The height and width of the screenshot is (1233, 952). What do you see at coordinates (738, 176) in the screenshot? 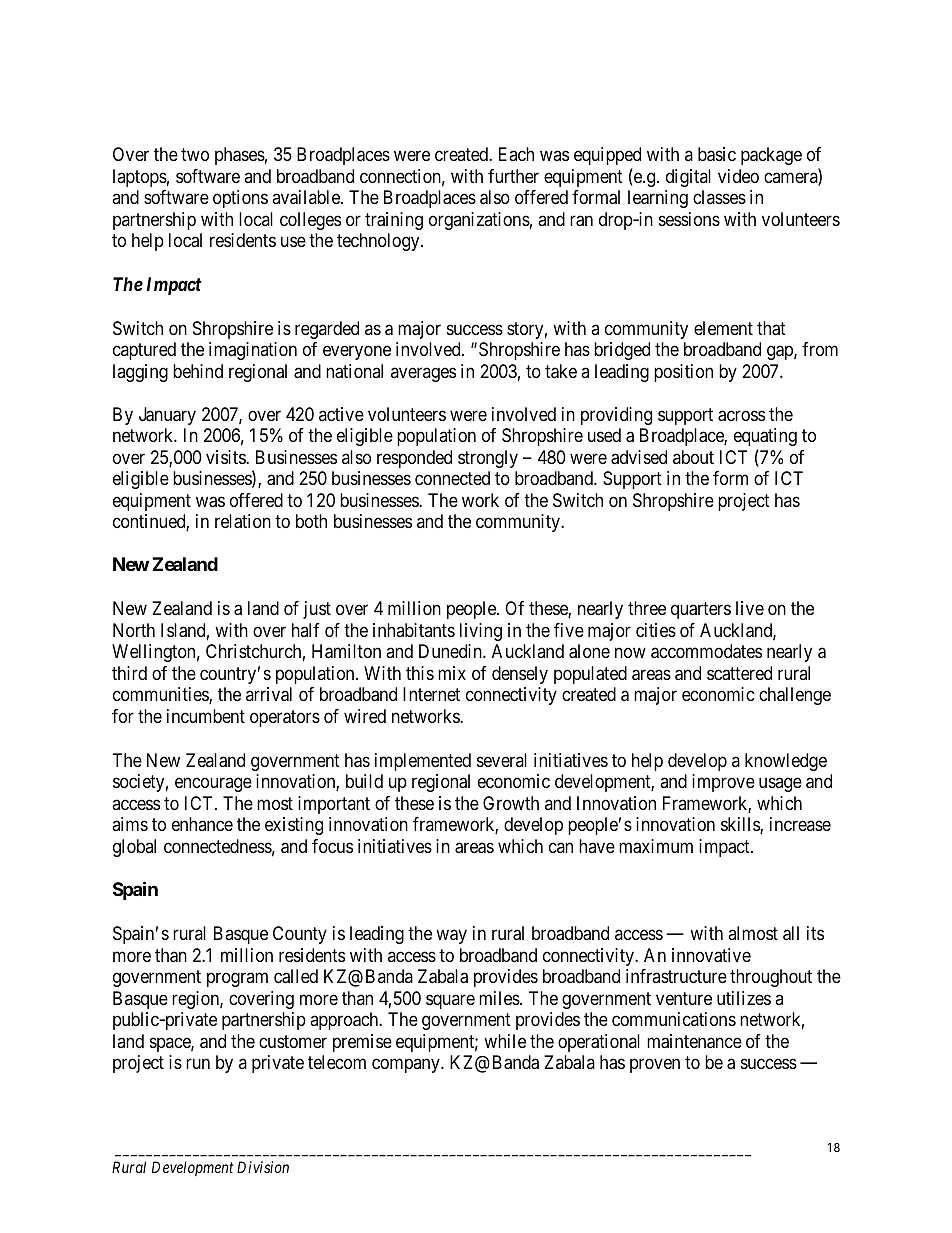
I see `video` at bounding box center [738, 176].
